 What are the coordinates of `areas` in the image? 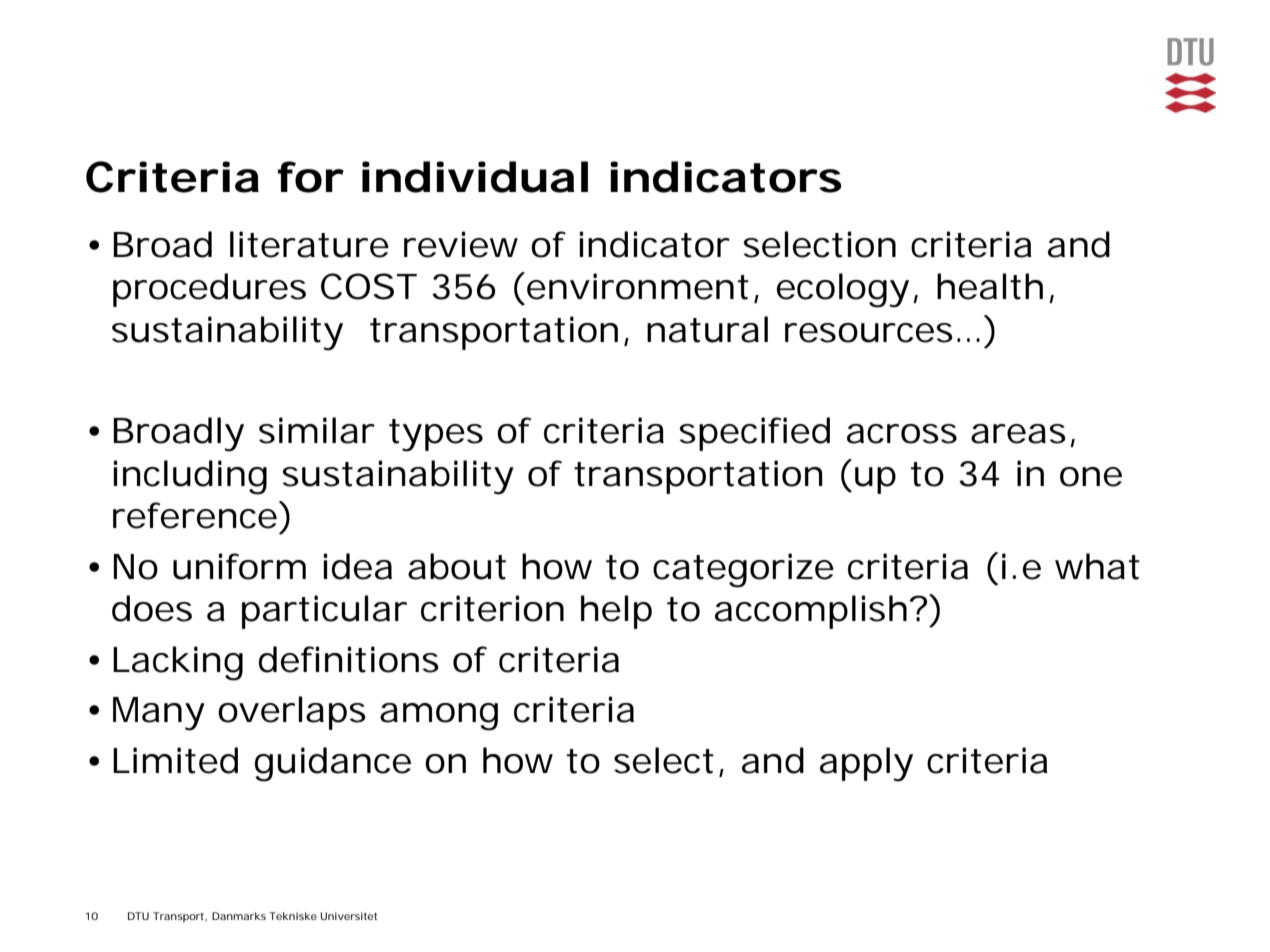 It's located at (1018, 434).
